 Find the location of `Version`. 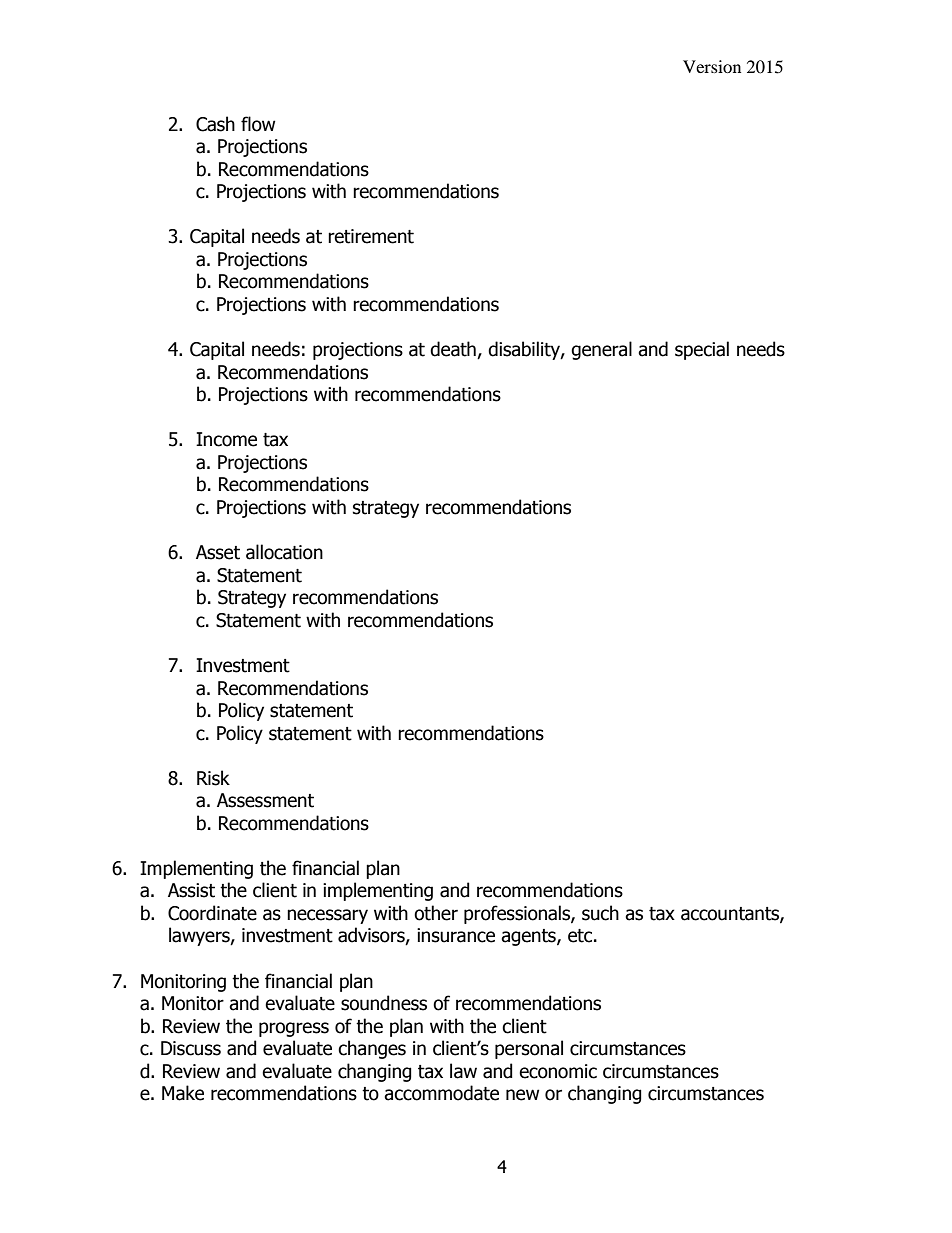

Version is located at coordinates (712, 66).
